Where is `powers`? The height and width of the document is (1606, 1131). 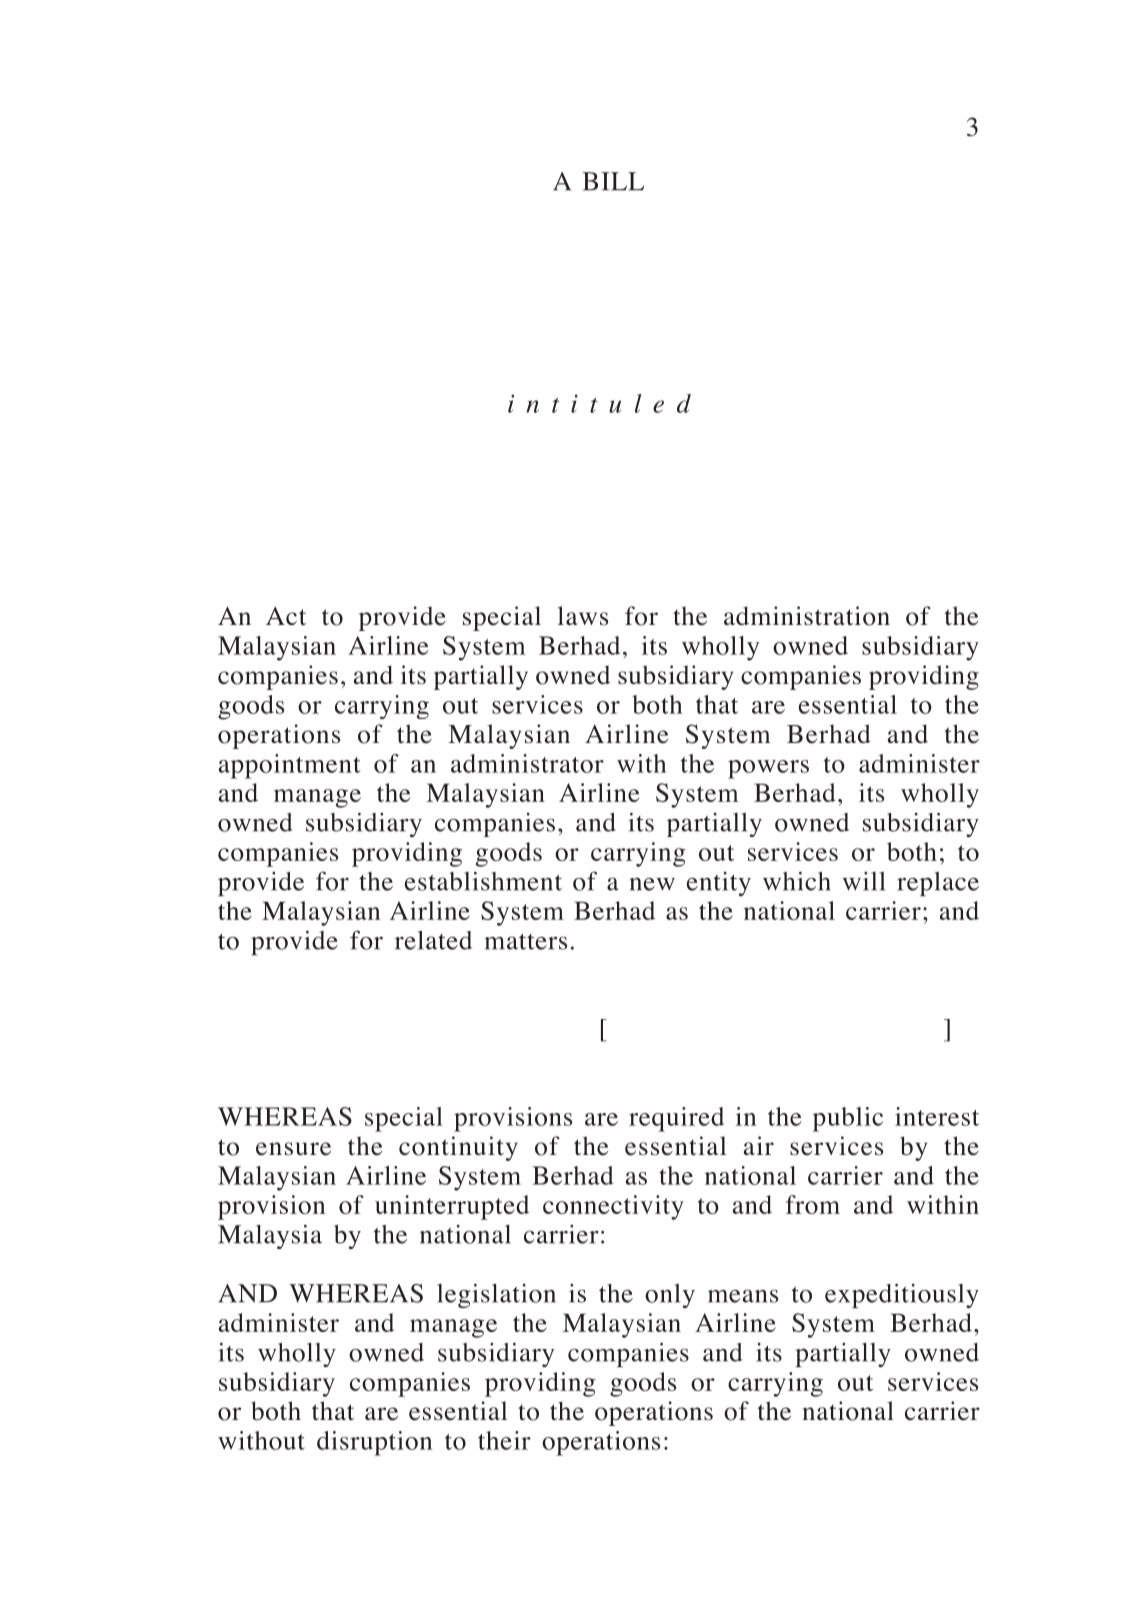 powers is located at coordinates (768, 769).
